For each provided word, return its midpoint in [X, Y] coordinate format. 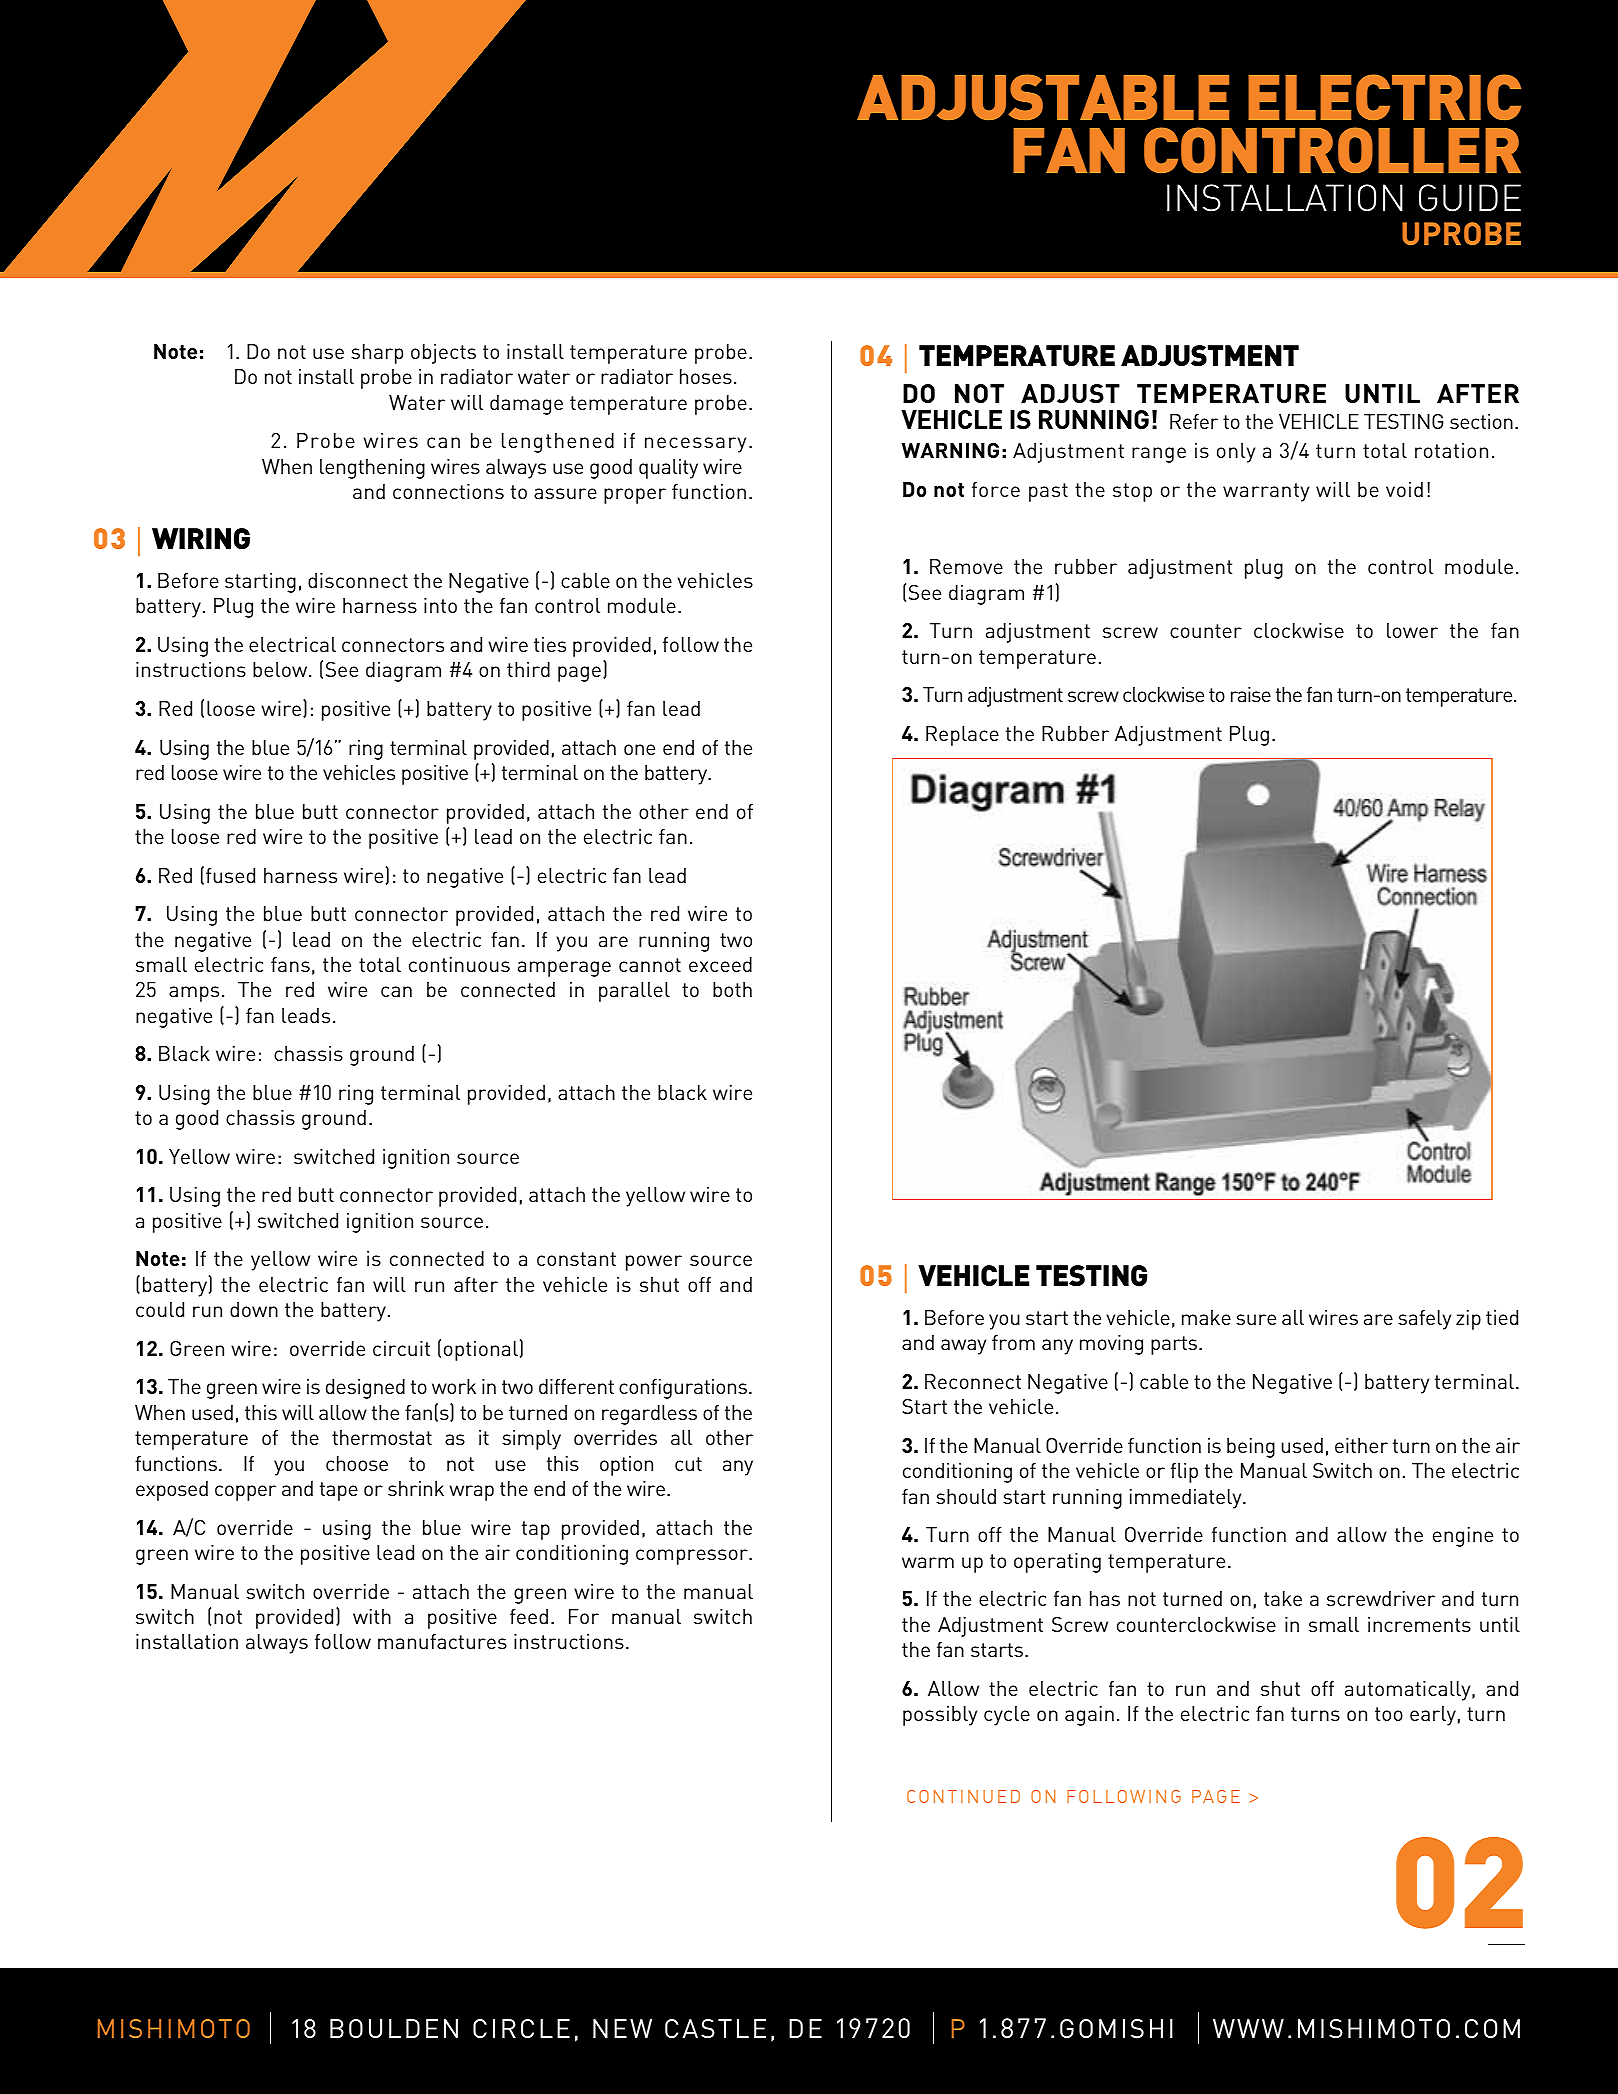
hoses [706, 376]
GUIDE [1470, 198]
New [622, 2028]
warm [928, 1562]
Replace [962, 736]
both [732, 989]
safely [1424, 1320]
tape [339, 1491]
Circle [521, 2028]
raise [1251, 694]
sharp [377, 354]
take [1283, 1598]
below [281, 669]
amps [194, 994]
